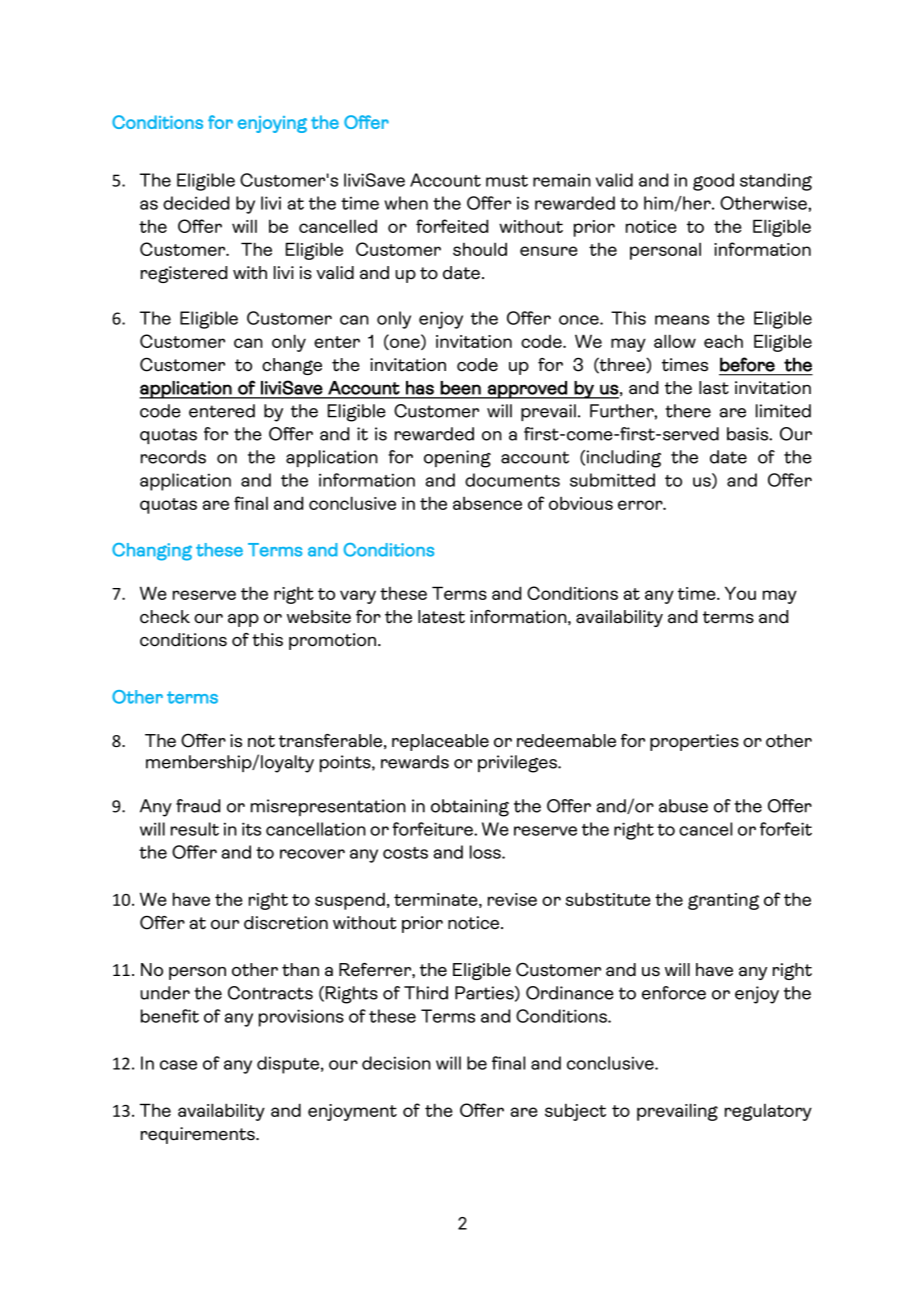 The width and height of the page is (924, 1308). What do you see at coordinates (740, 593) in the page?
I see `You` at bounding box center [740, 593].
